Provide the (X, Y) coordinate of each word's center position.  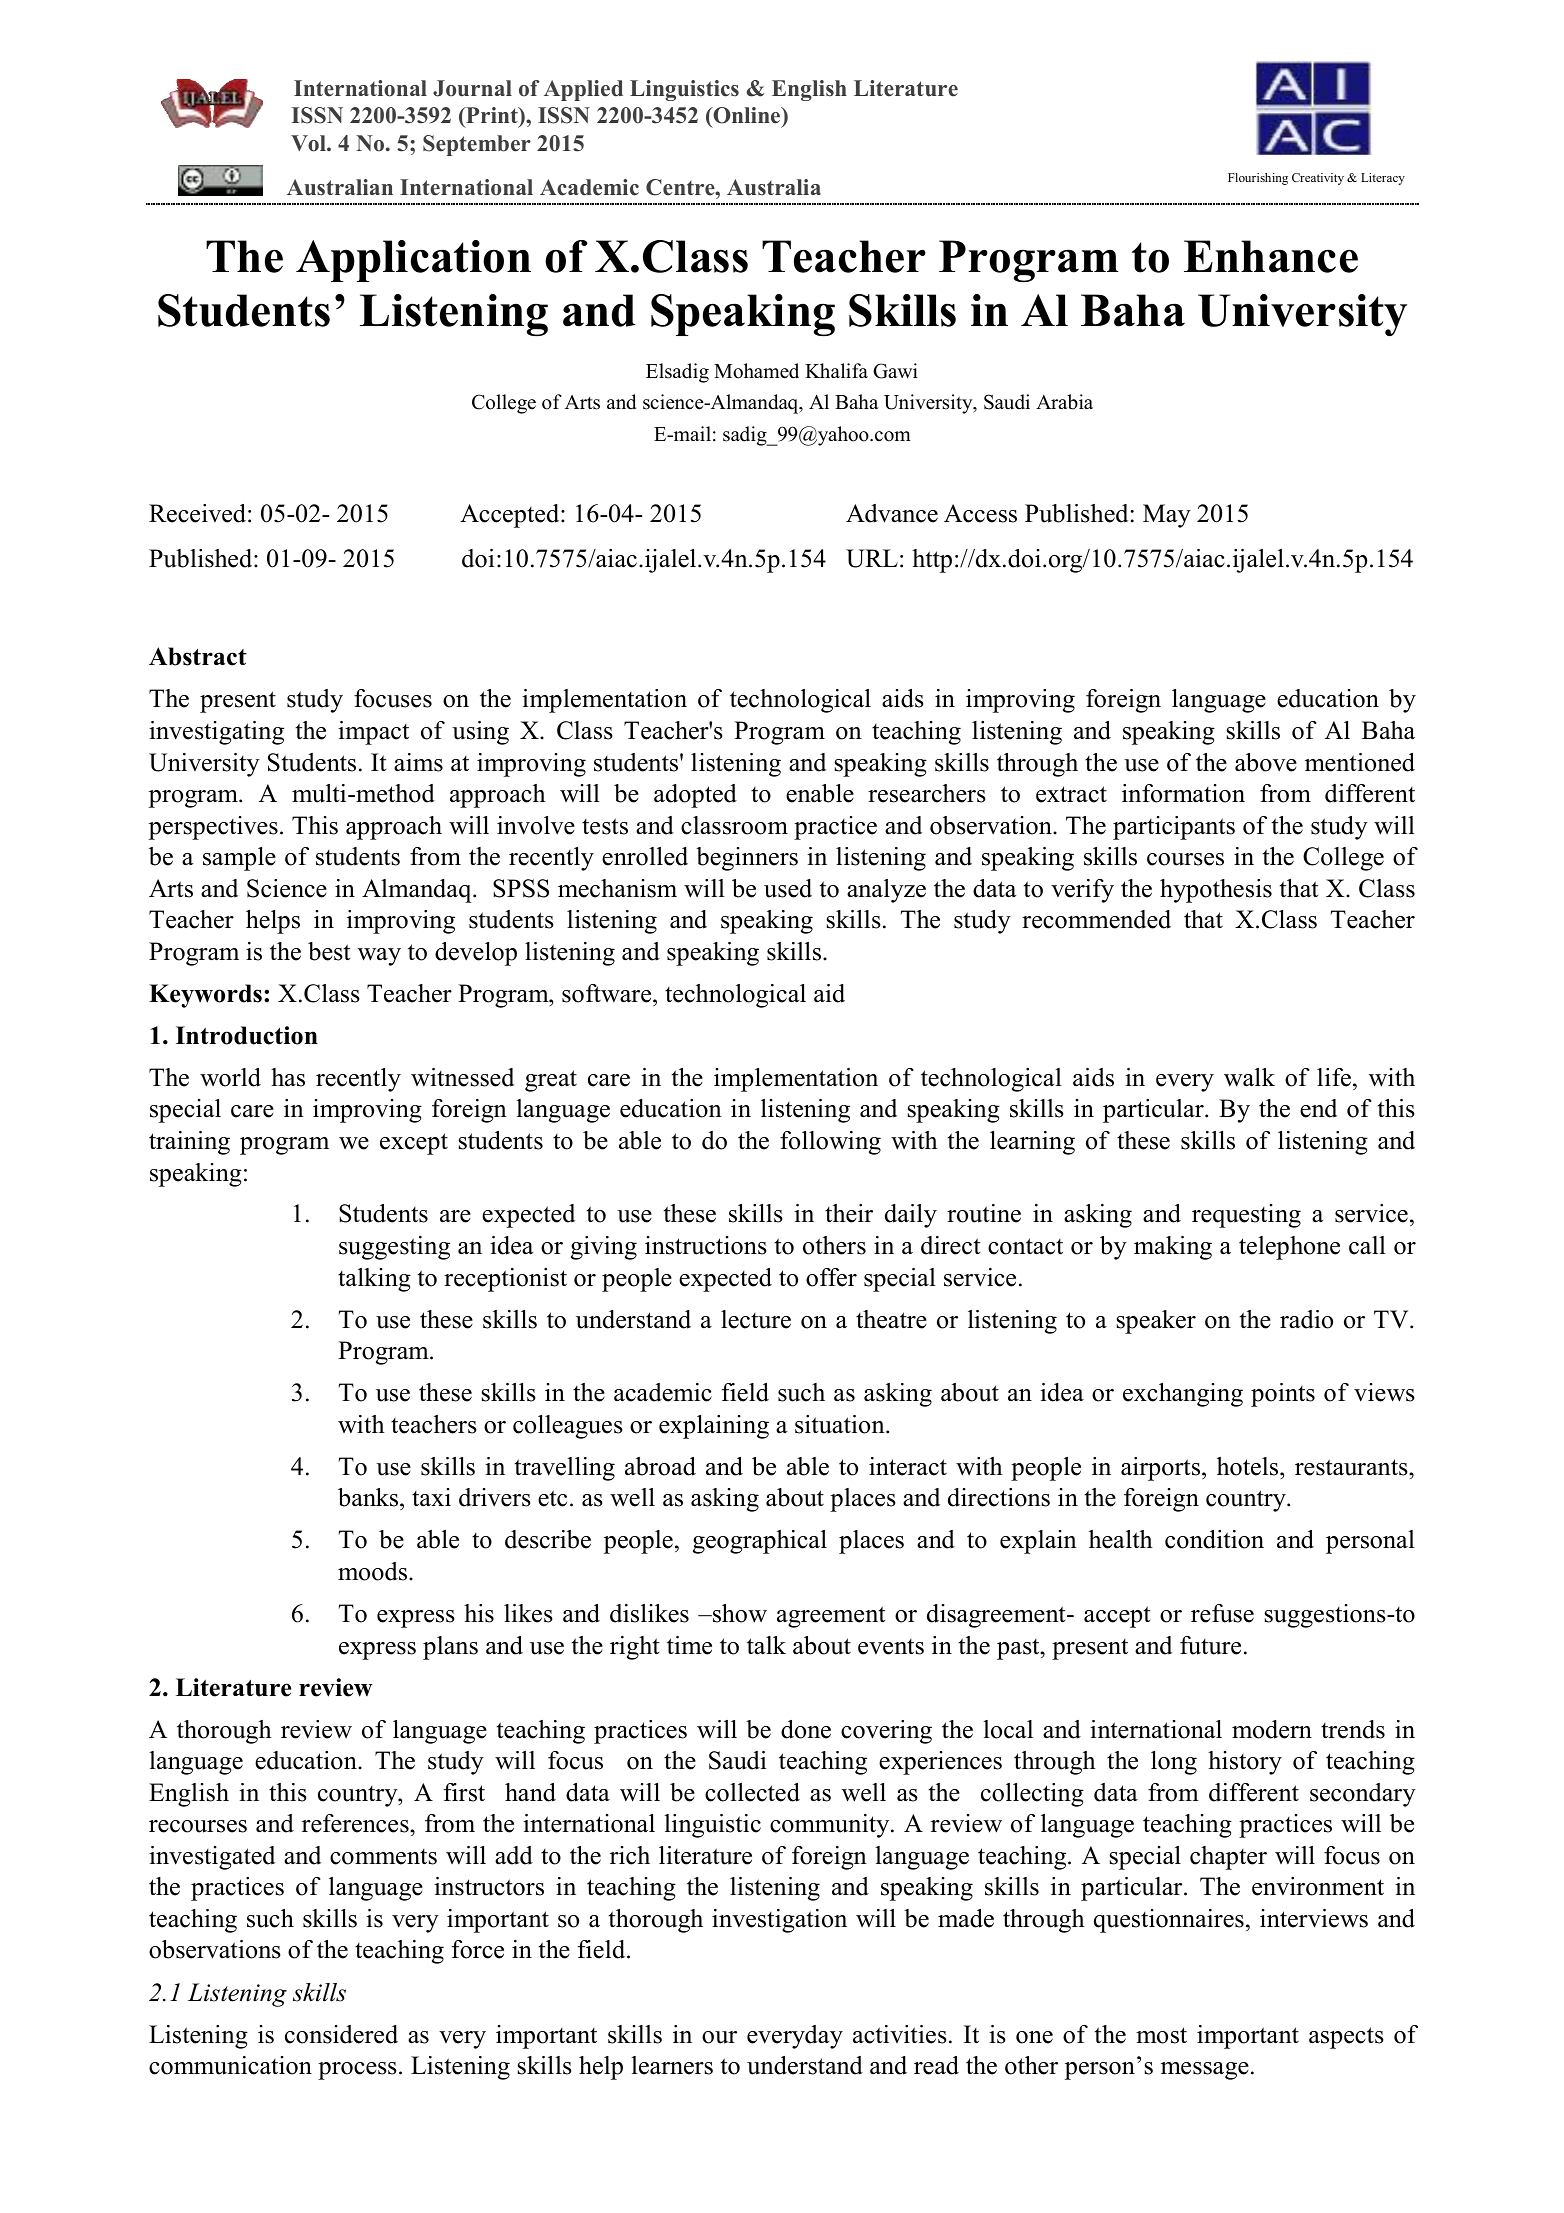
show (739, 1613)
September (477, 145)
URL (872, 558)
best (329, 951)
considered (341, 2034)
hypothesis (1216, 891)
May (1167, 516)
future (1210, 1645)
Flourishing (1258, 179)
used (788, 888)
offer (831, 1277)
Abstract (198, 656)
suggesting (394, 1248)
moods (372, 1571)
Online (747, 117)
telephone (1289, 1248)
